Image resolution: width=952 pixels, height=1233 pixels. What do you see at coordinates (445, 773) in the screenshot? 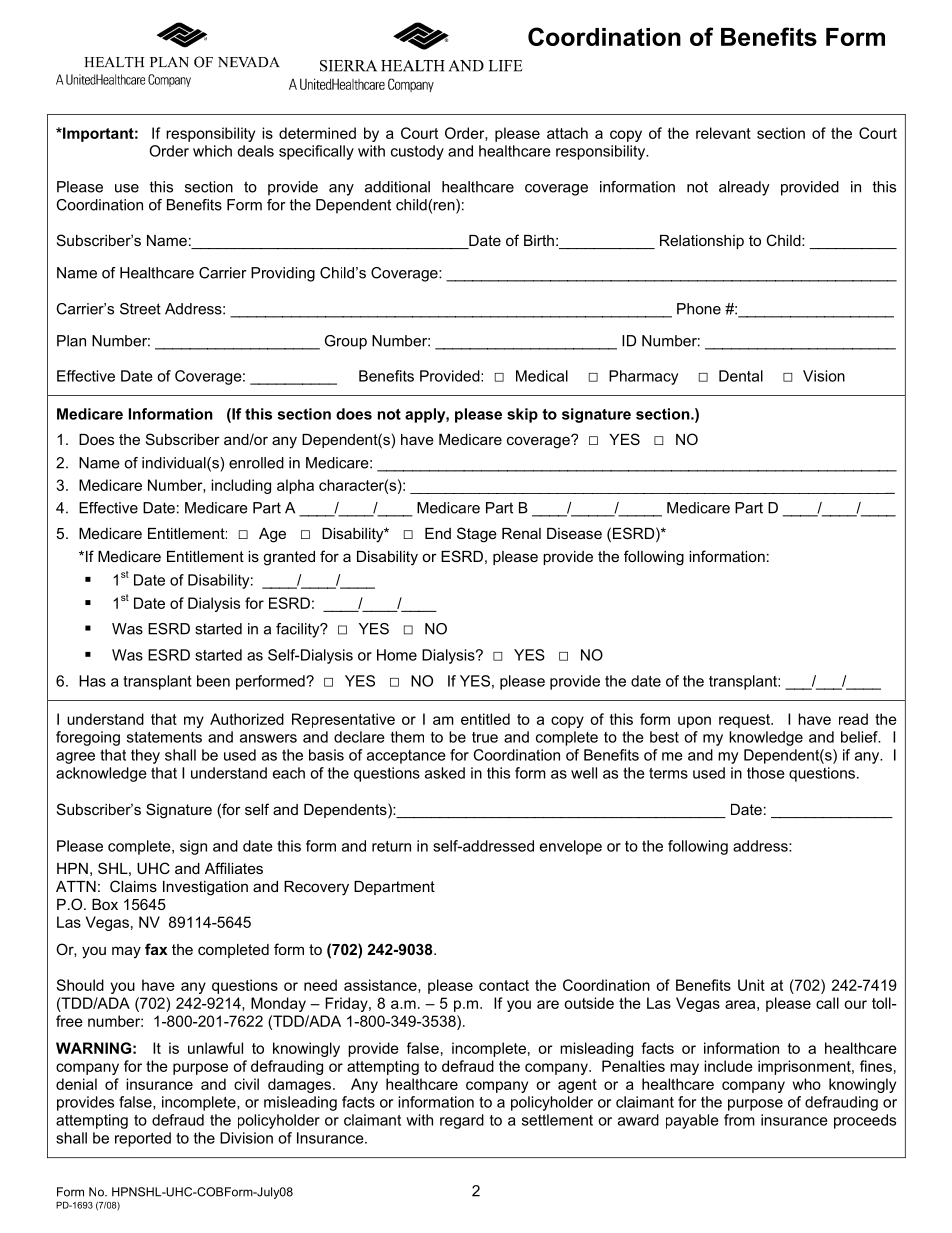
I see `asked` at bounding box center [445, 773].
